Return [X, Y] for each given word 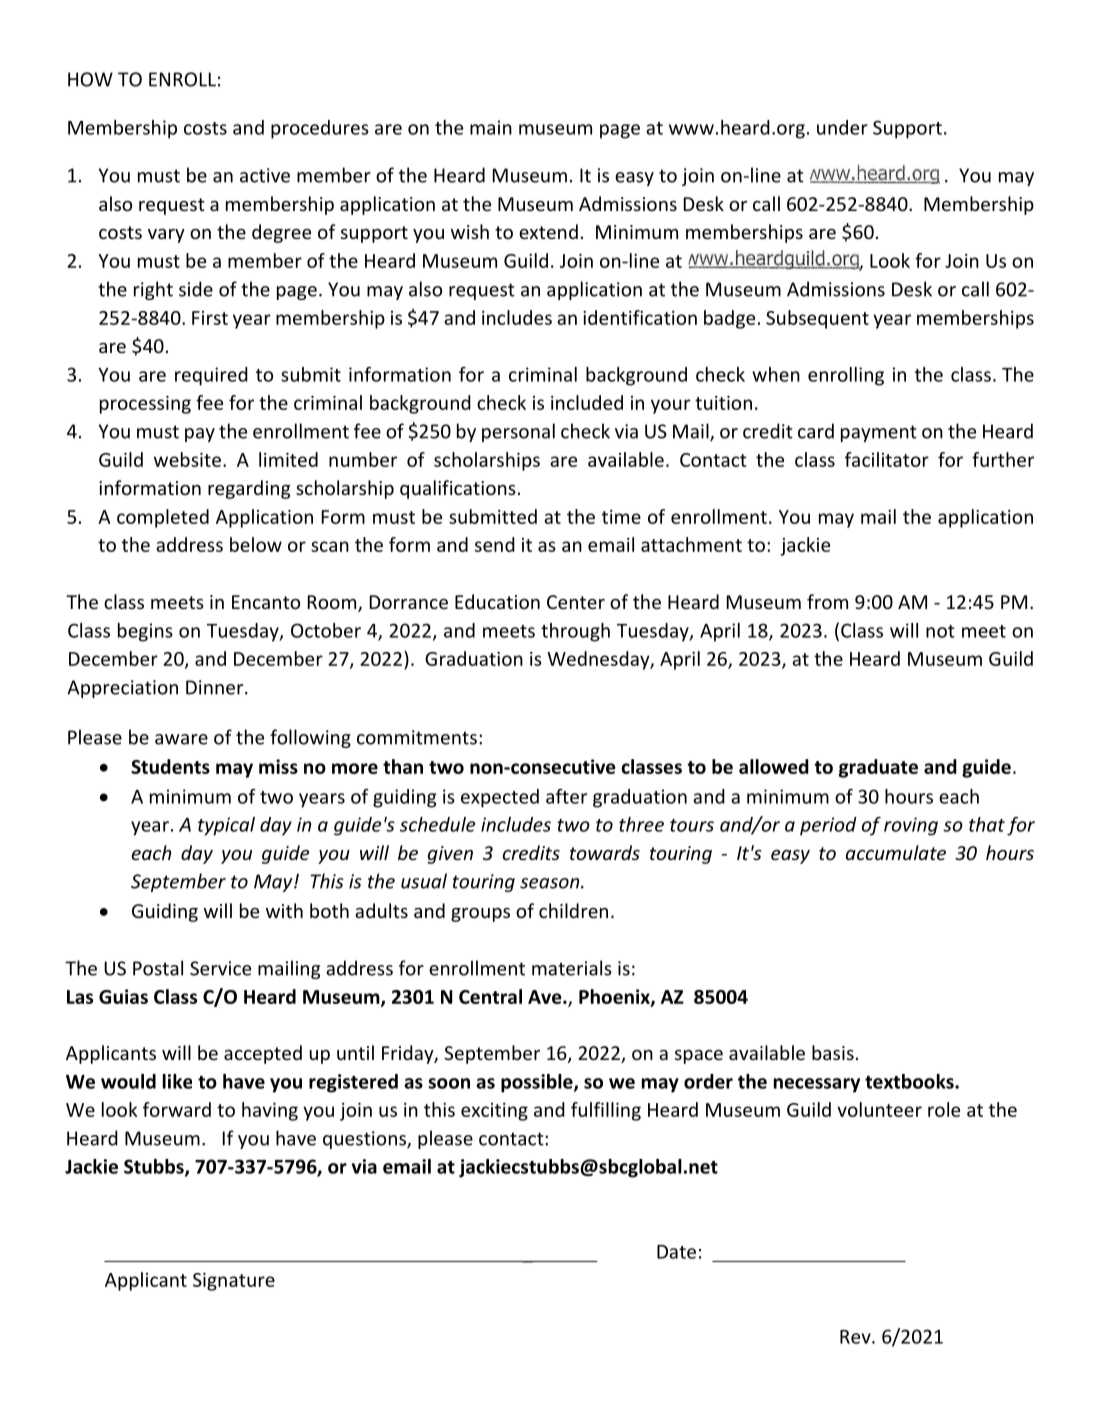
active [265, 175]
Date [676, 1252]
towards [605, 852]
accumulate [896, 852]
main [491, 127]
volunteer [879, 1109]
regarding [249, 489]
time [621, 517]
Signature [234, 1282]
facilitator [887, 459]
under [842, 127]
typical [226, 826]
